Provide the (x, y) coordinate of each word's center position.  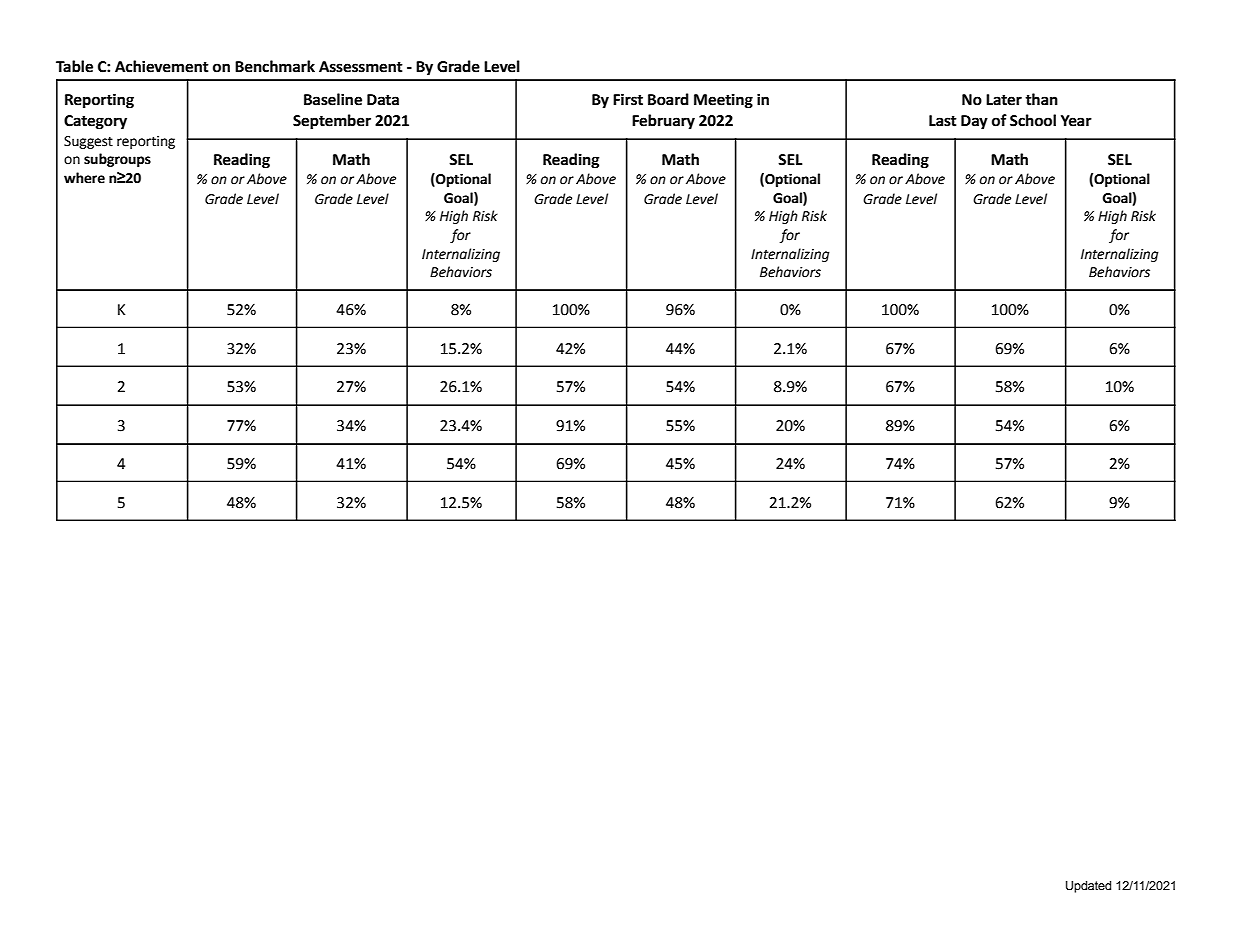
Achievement (162, 66)
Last (943, 121)
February (663, 121)
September (332, 122)
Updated (1088, 887)
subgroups (117, 160)
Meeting (723, 101)
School (1033, 120)
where (84, 178)
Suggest (88, 142)
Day (974, 122)
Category (95, 122)
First (628, 99)
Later (1004, 100)
